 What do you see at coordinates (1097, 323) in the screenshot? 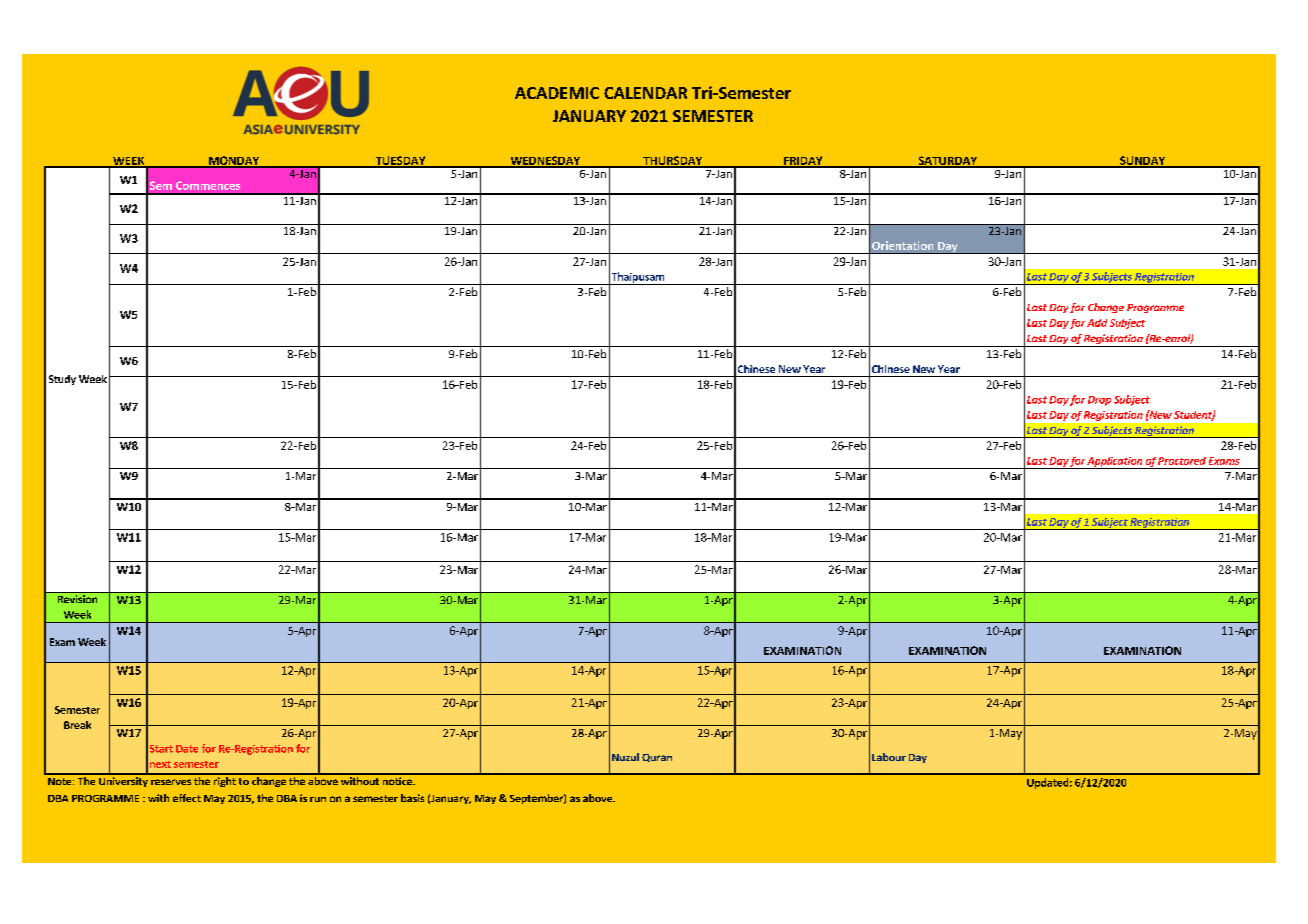
I see `Add` at bounding box center [1097, 323].
